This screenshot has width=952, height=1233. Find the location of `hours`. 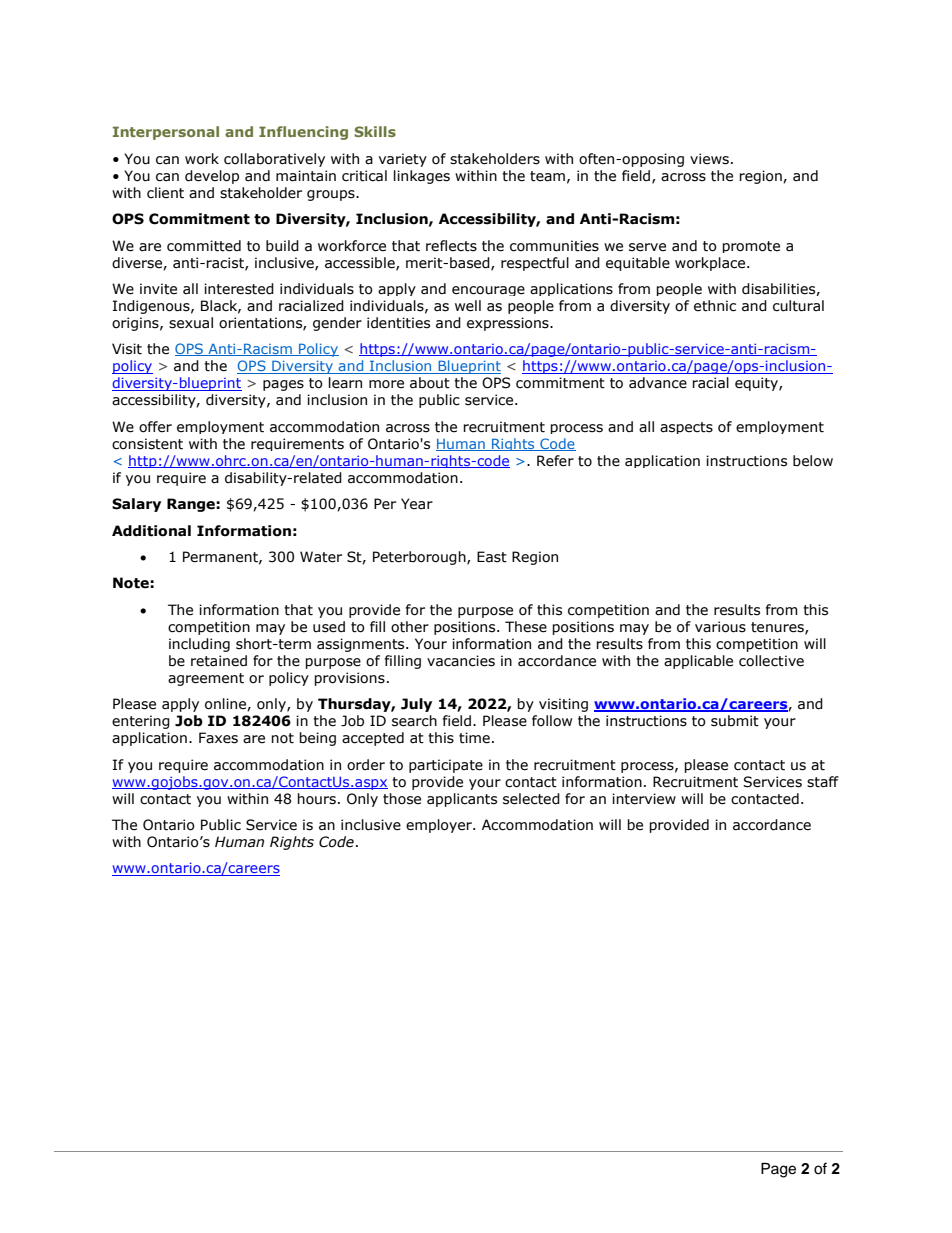

hours is located at coordinates (316, 799).
